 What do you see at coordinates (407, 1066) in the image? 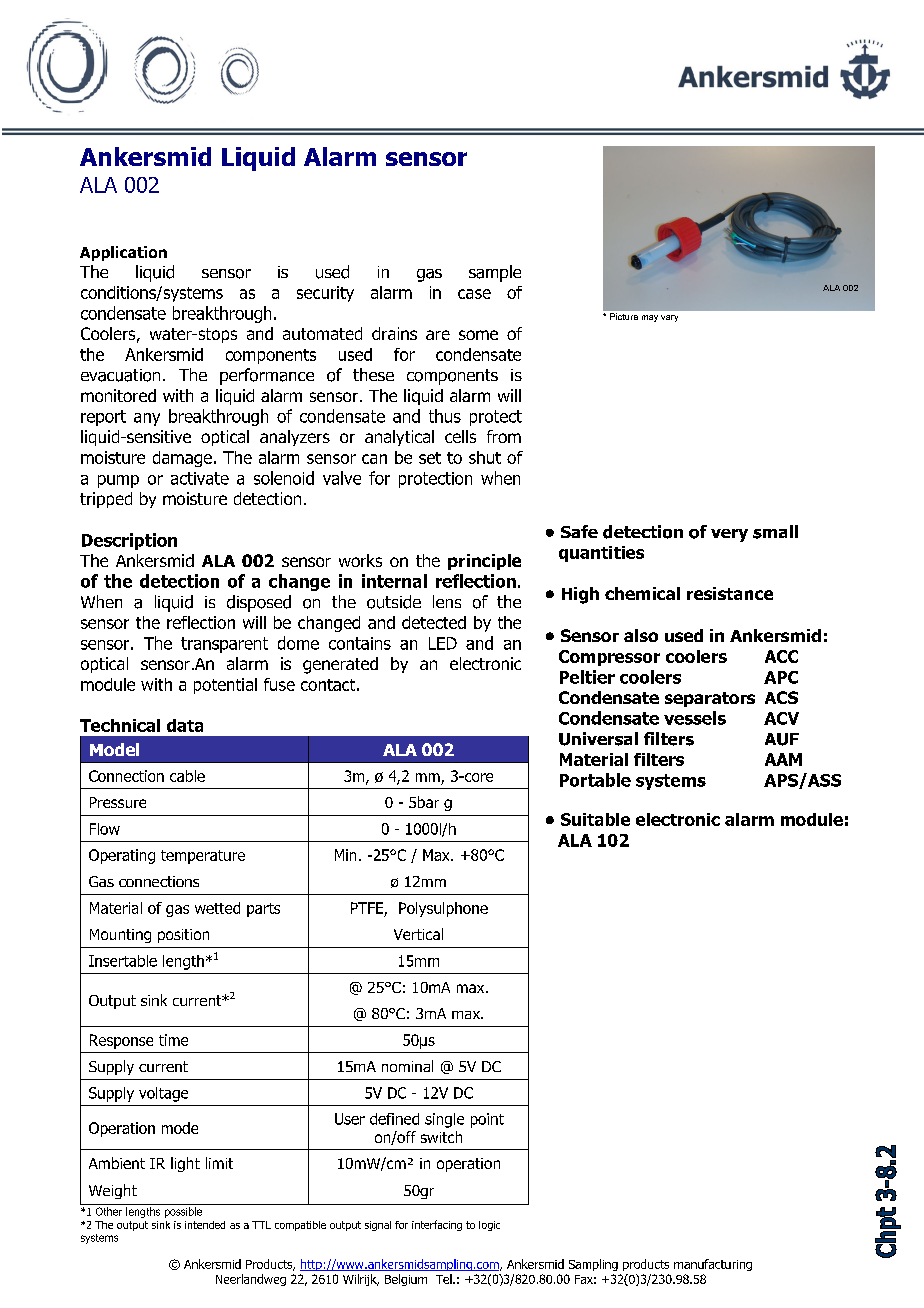
I see `nominal` at bounding box center [407, 1066].
